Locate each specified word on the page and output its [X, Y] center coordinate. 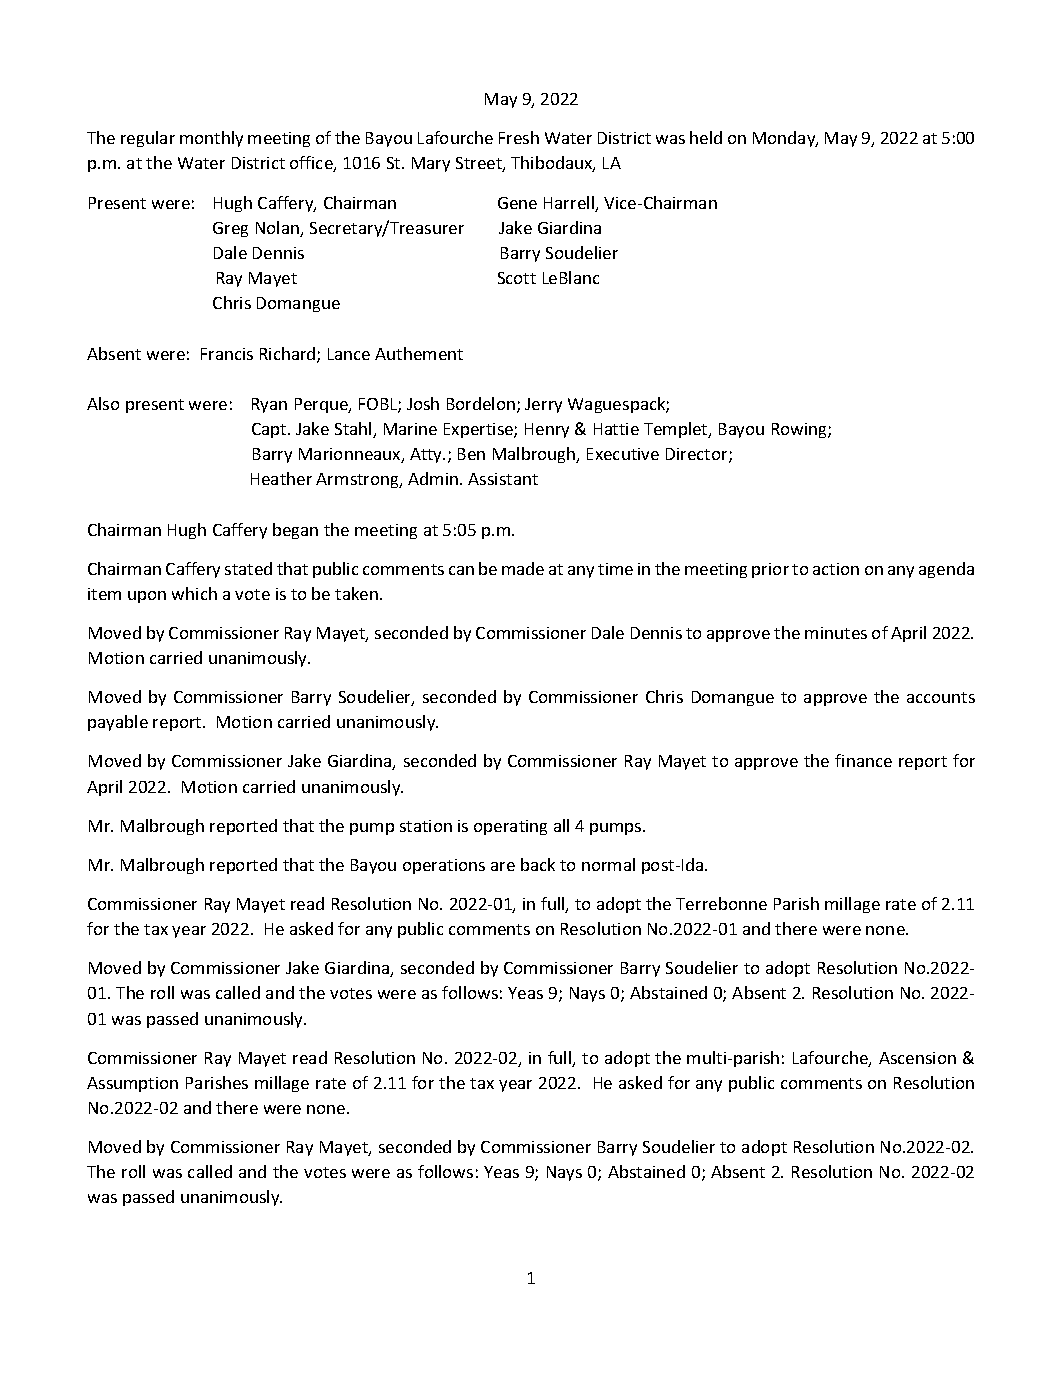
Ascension [917, 1058]
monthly [211, 139]
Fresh [519, 137]
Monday [785, 139]
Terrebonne [721, 903]
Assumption [132, 1084]
